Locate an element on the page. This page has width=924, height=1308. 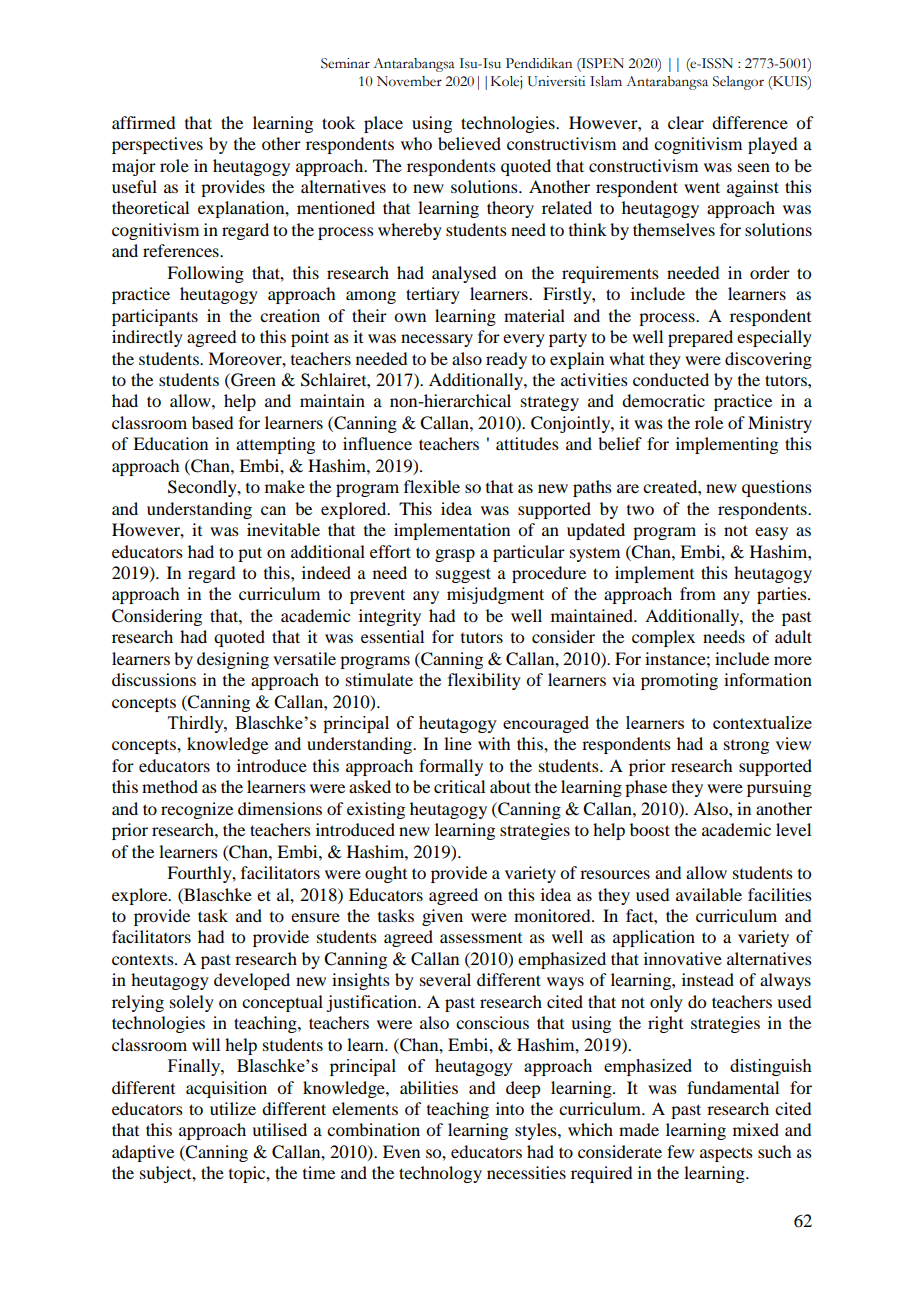
strong is located at coordinates (746, 747).
